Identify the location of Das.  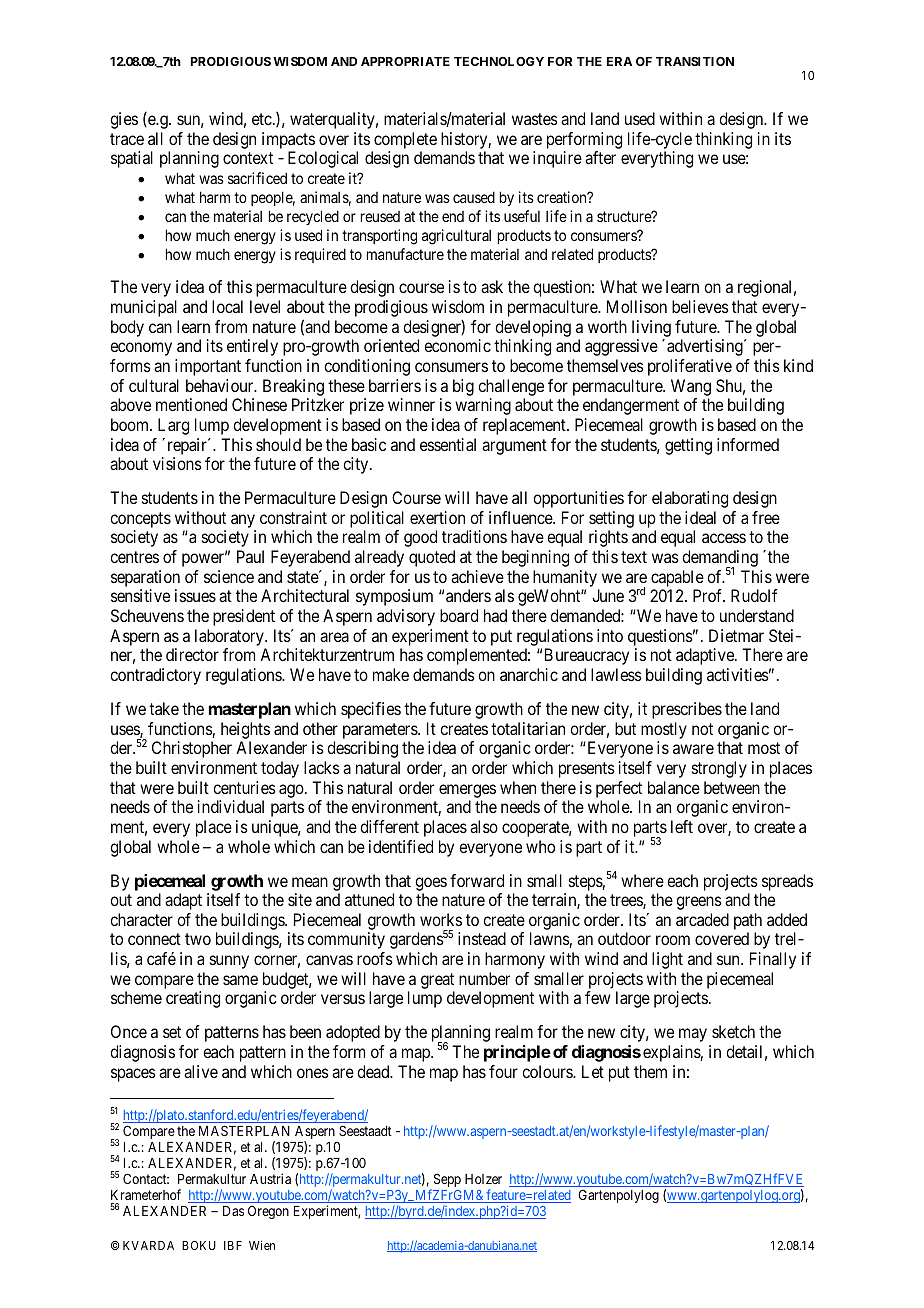
(233, 1211).
